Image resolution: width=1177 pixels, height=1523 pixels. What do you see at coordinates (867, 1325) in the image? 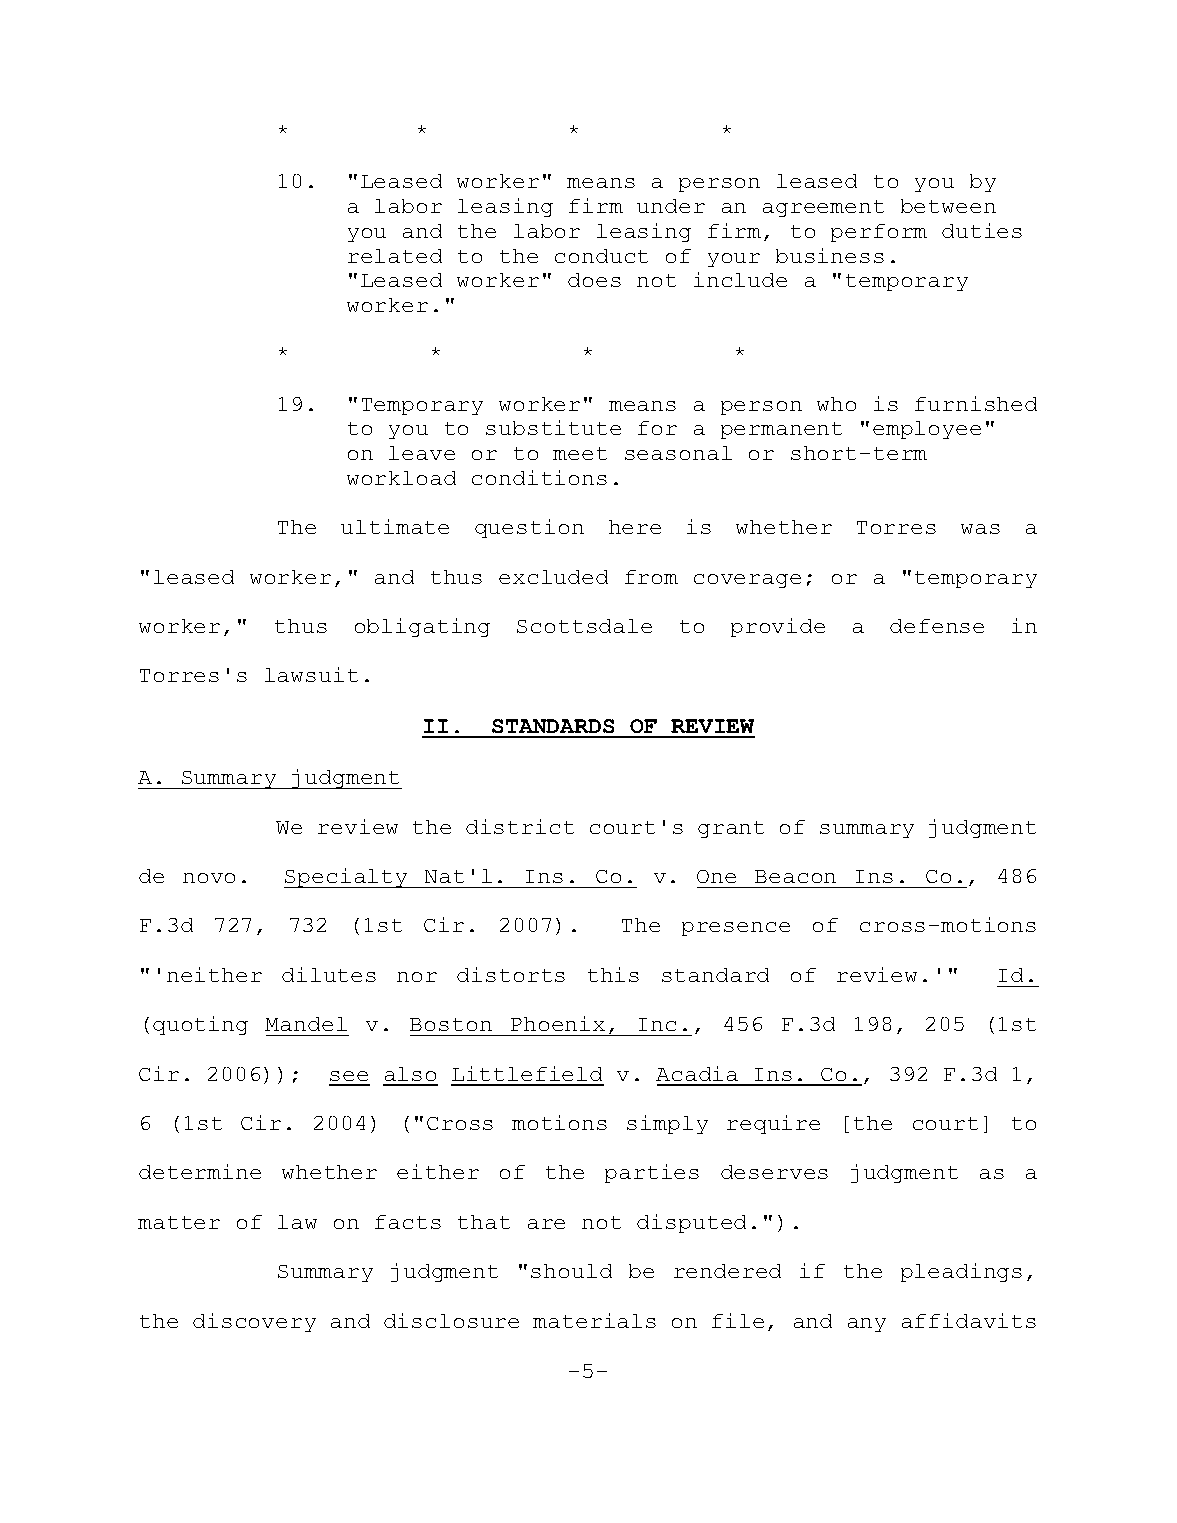
I see `any` at bounding box center [867, 1325].
